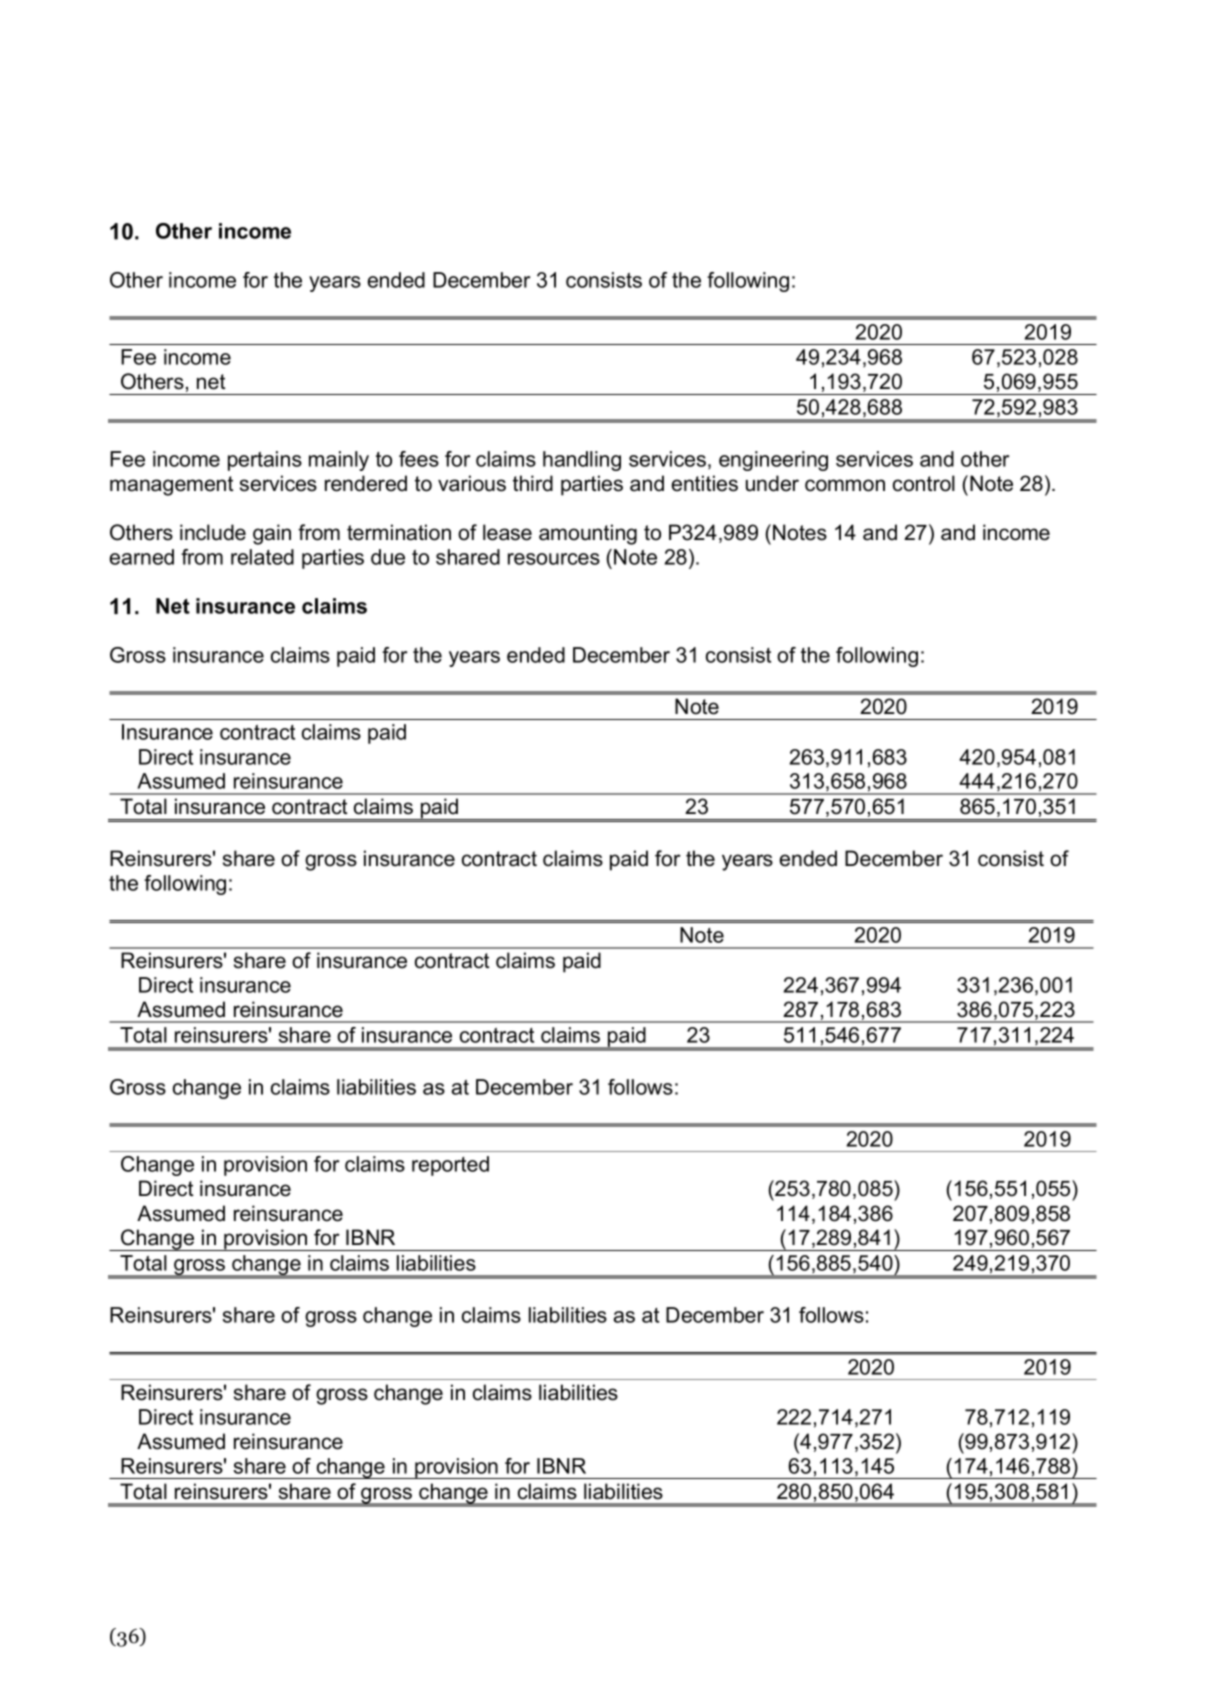 The image size is (1206, 1705). What do you see at coordinates (845, 485) in the image?
I see `common` at bounding box center [845, 485].
